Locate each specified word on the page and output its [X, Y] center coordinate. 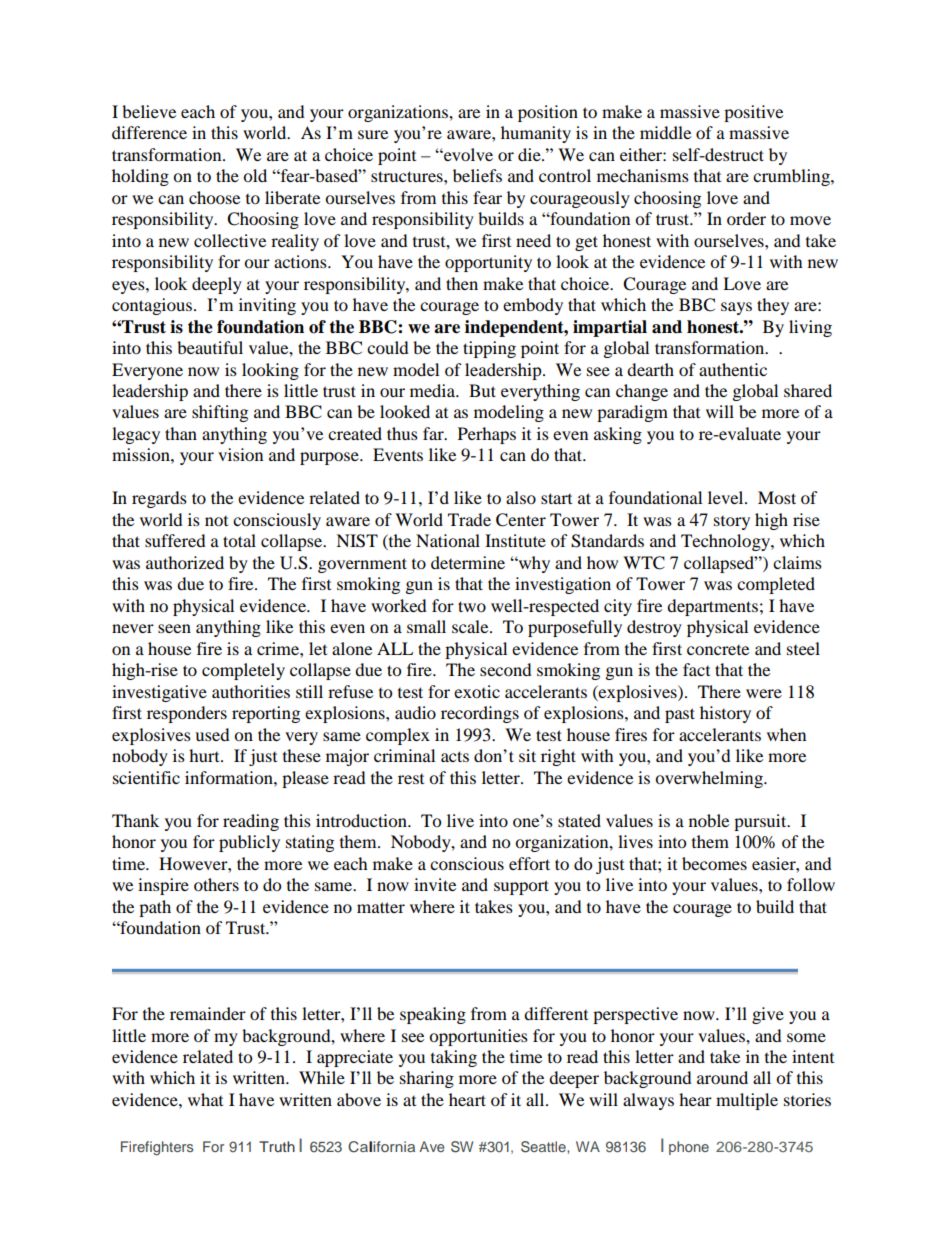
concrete [718, 650]
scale [471, 626]
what [205, 1099]
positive [753, 113]
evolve [467, 154]
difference [149, 132]
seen [174, 628]
